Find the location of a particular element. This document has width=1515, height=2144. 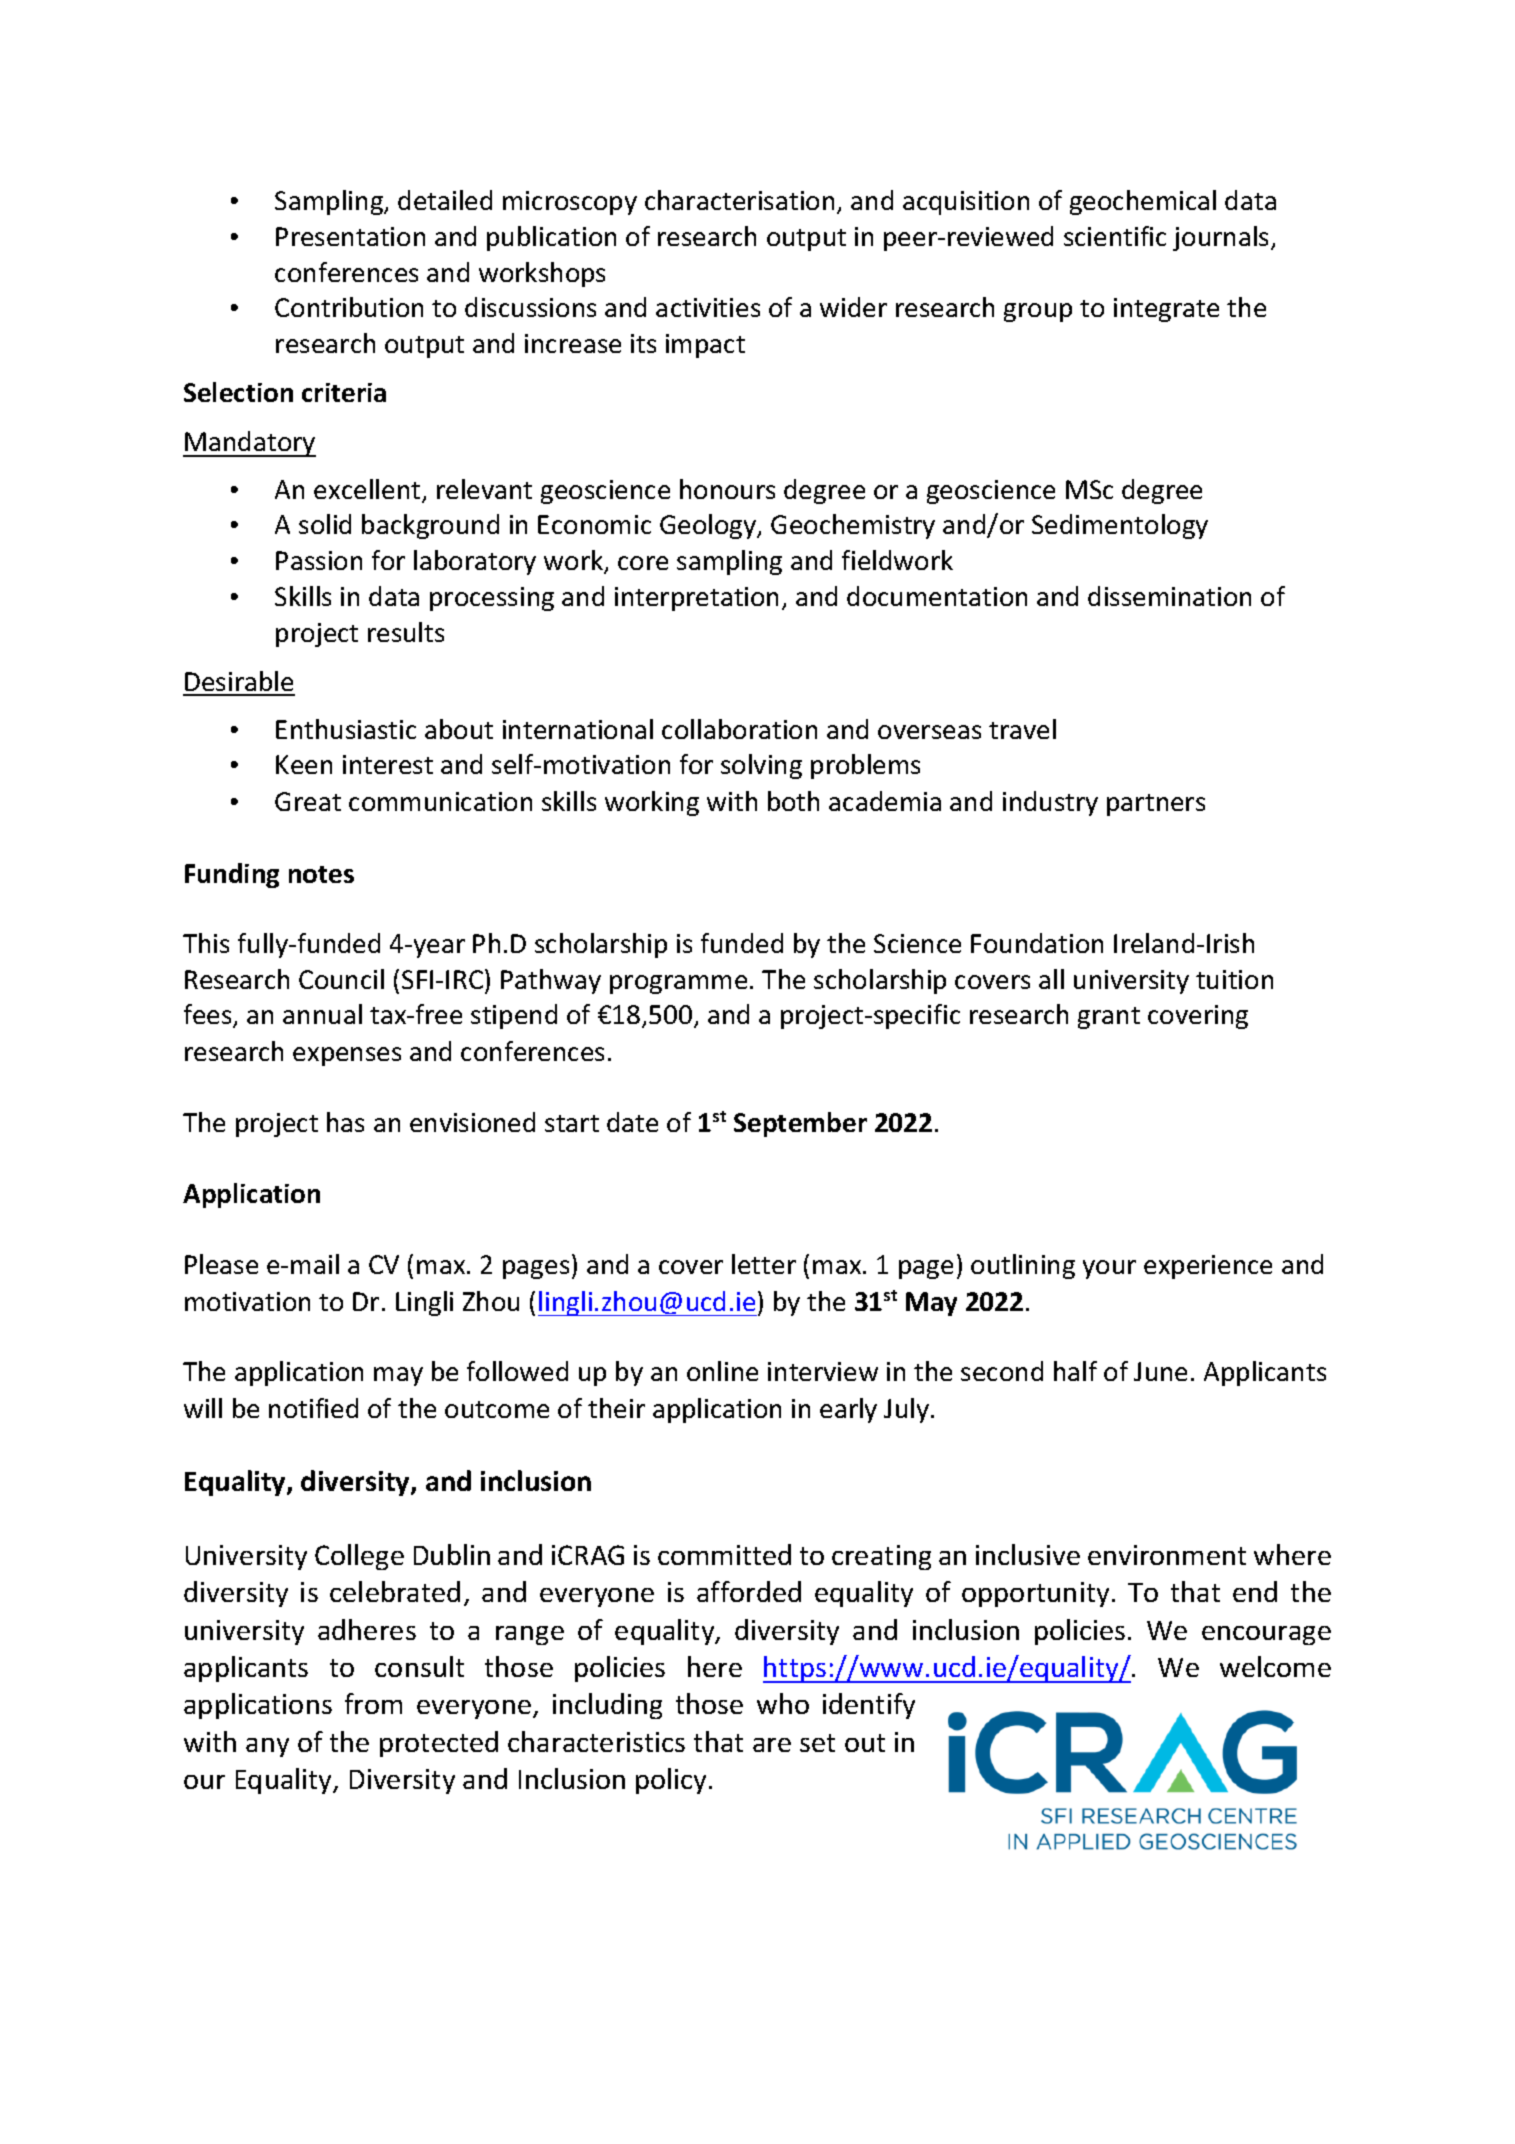

collaboration is located at coordinates (739, 729).
